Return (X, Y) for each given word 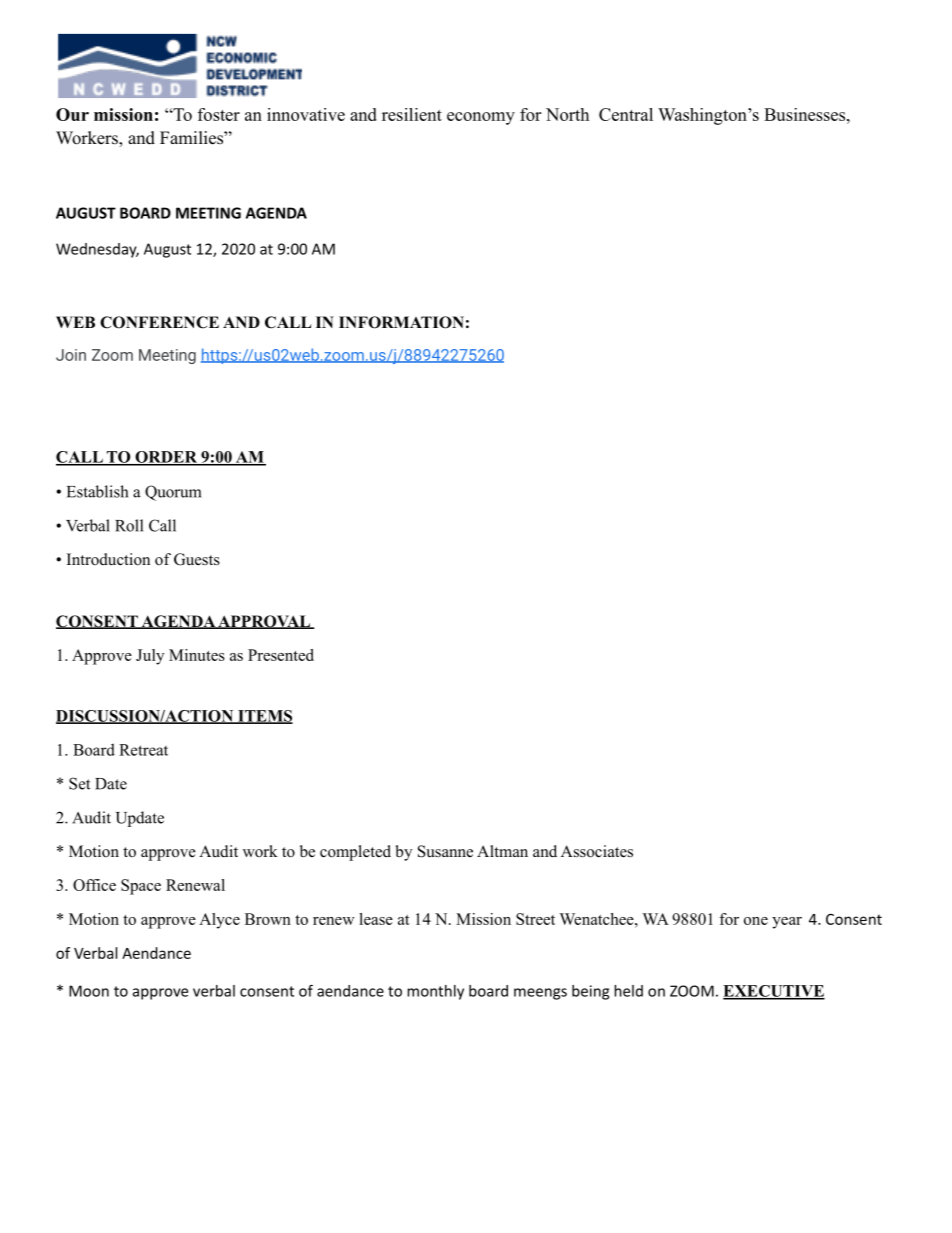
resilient (412, 114)
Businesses (806, 114)
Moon (89, 991)
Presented (281, 655)
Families (192, 138)
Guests (197, 559)
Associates (597, 851)
